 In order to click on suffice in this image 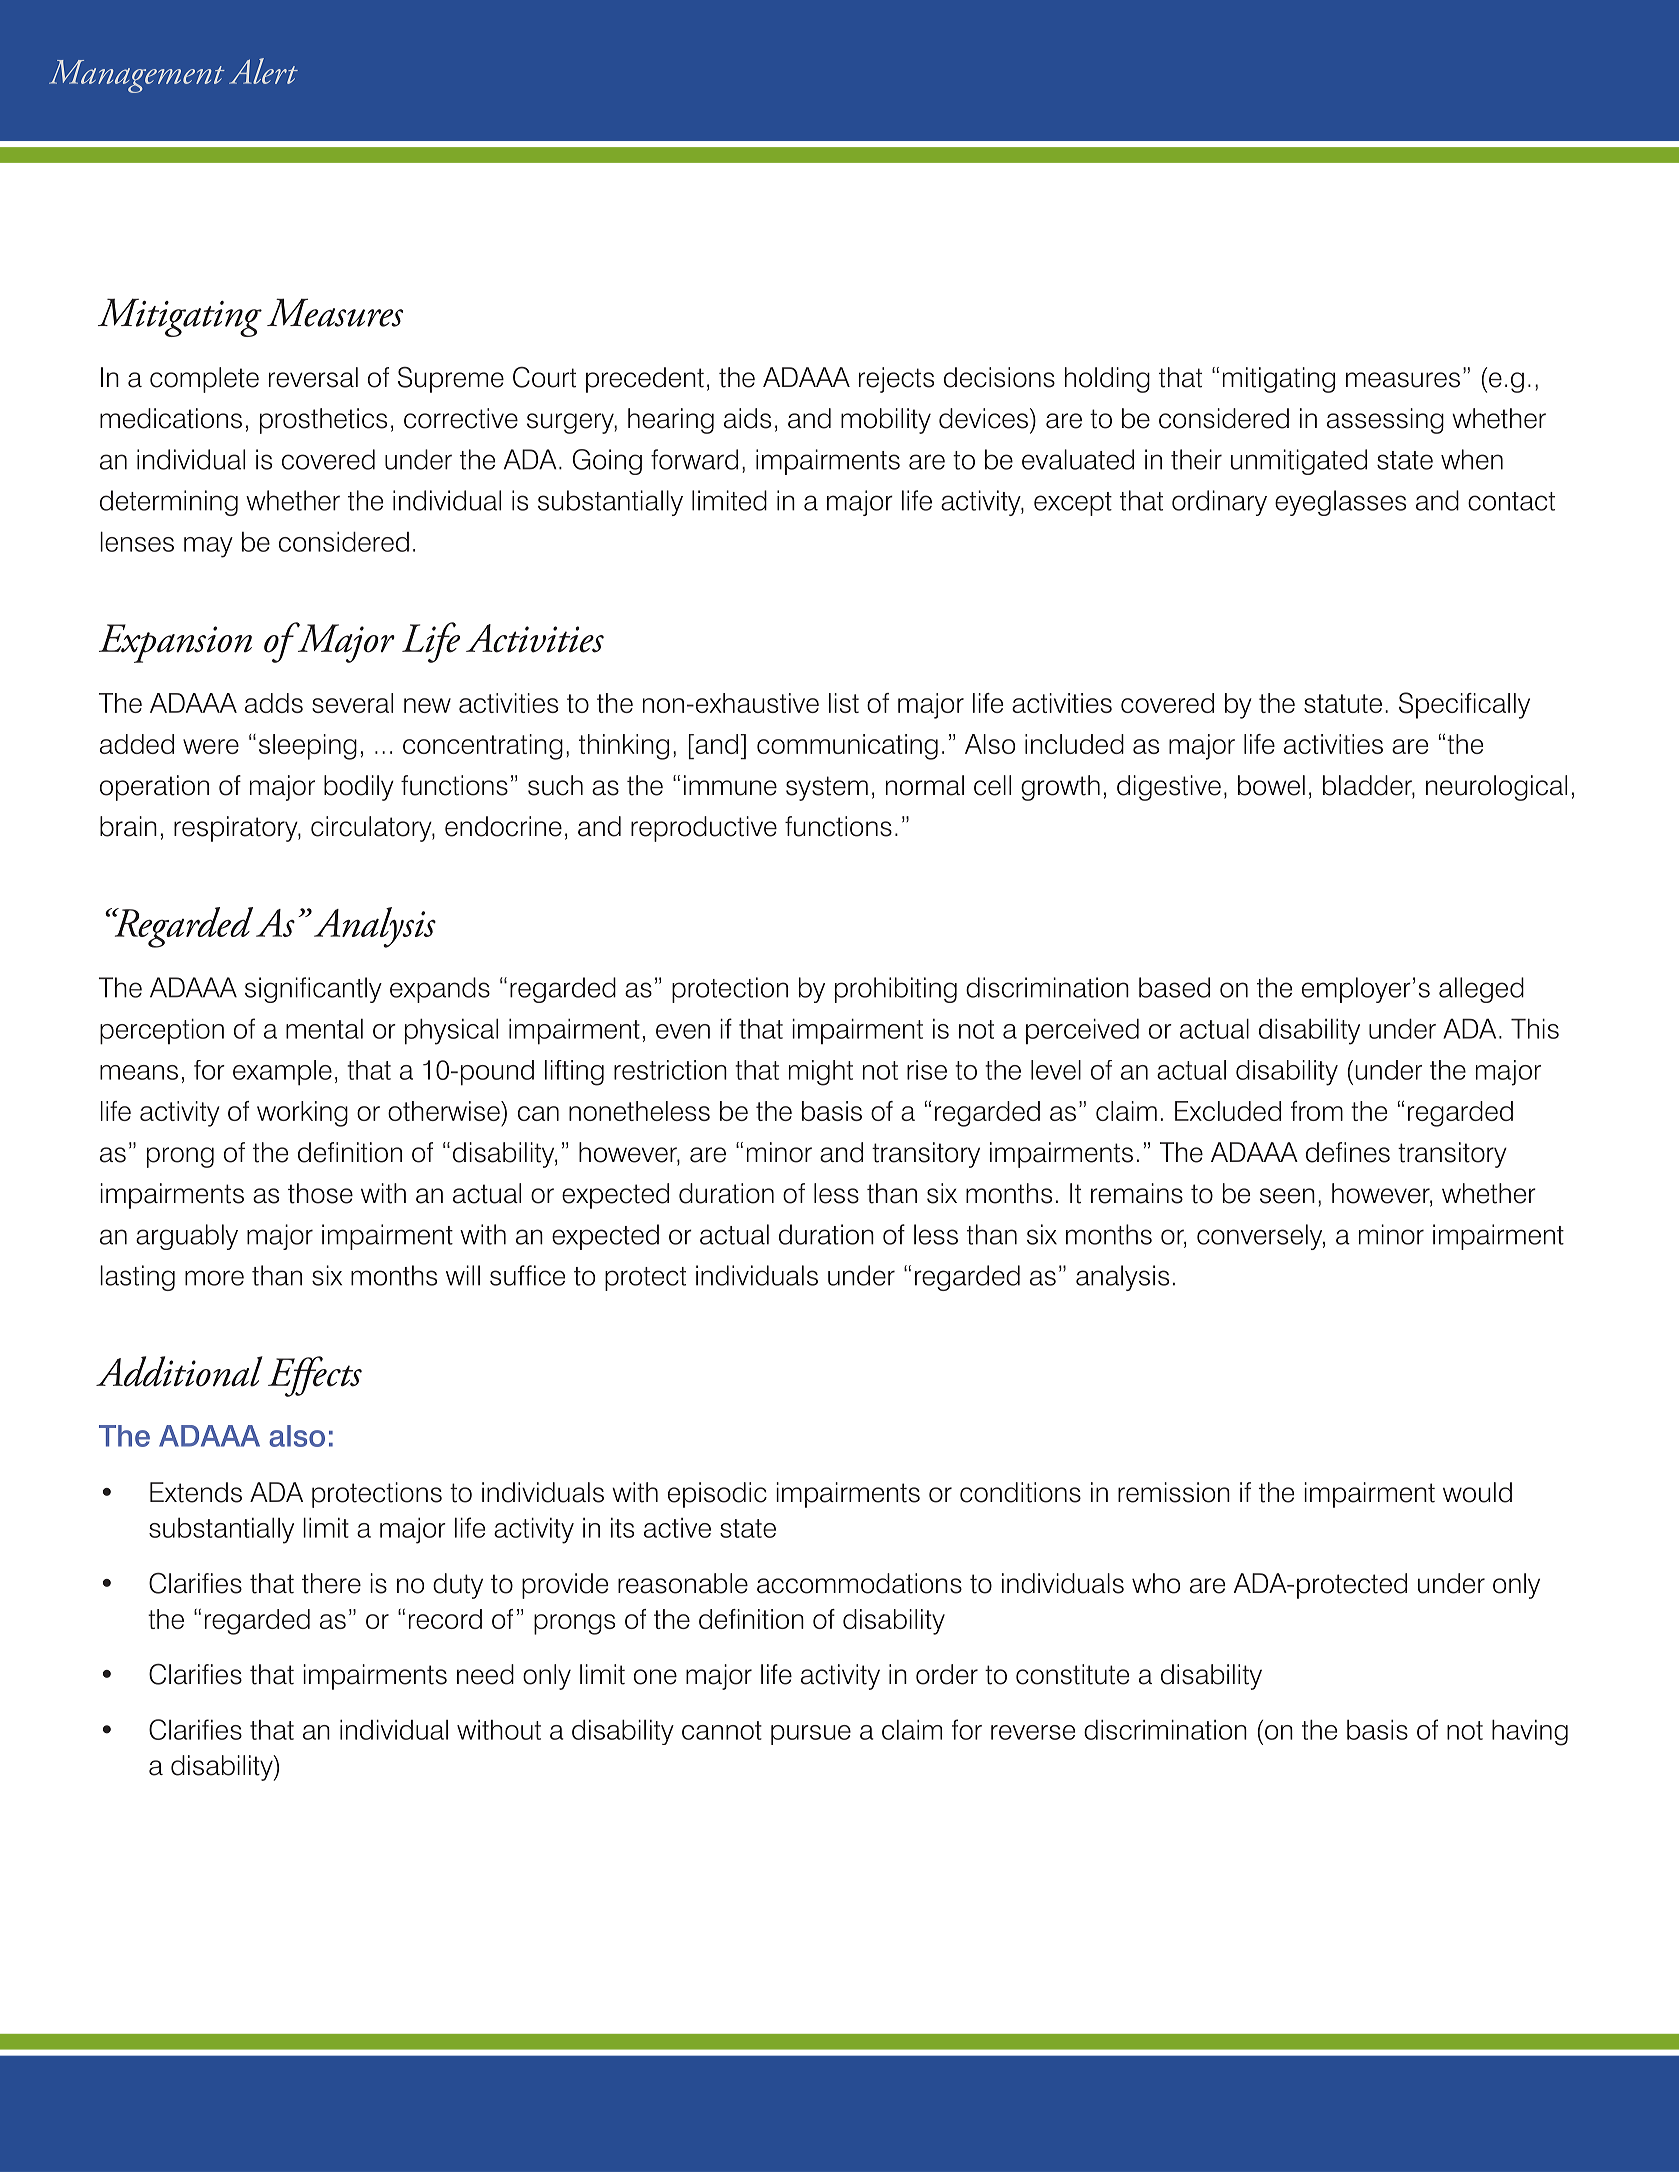, I will do `click(527, 1275)`.
